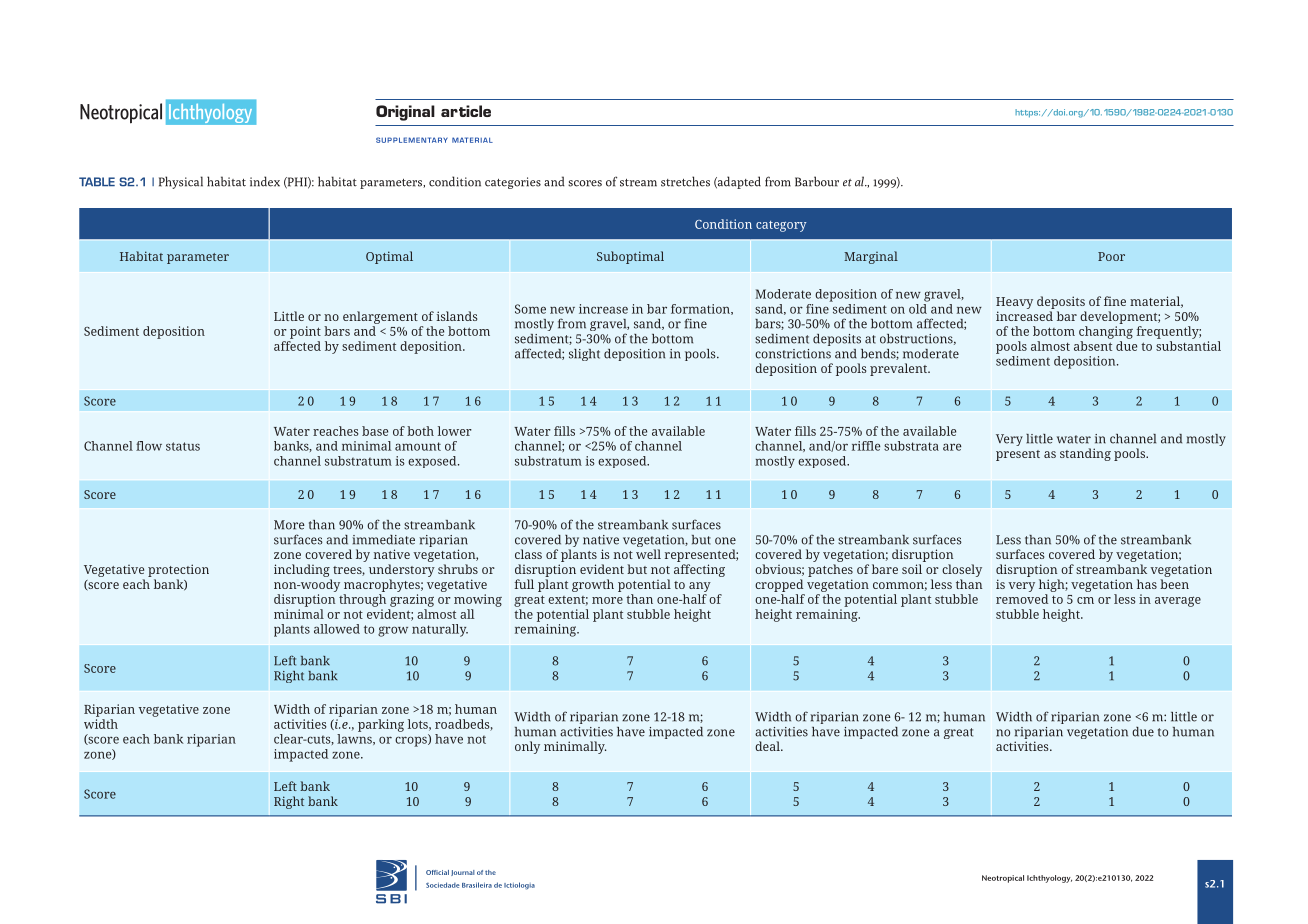 The width and height of the screenshot is (1308, 924). I want to click on parking, so click(381, 725).
